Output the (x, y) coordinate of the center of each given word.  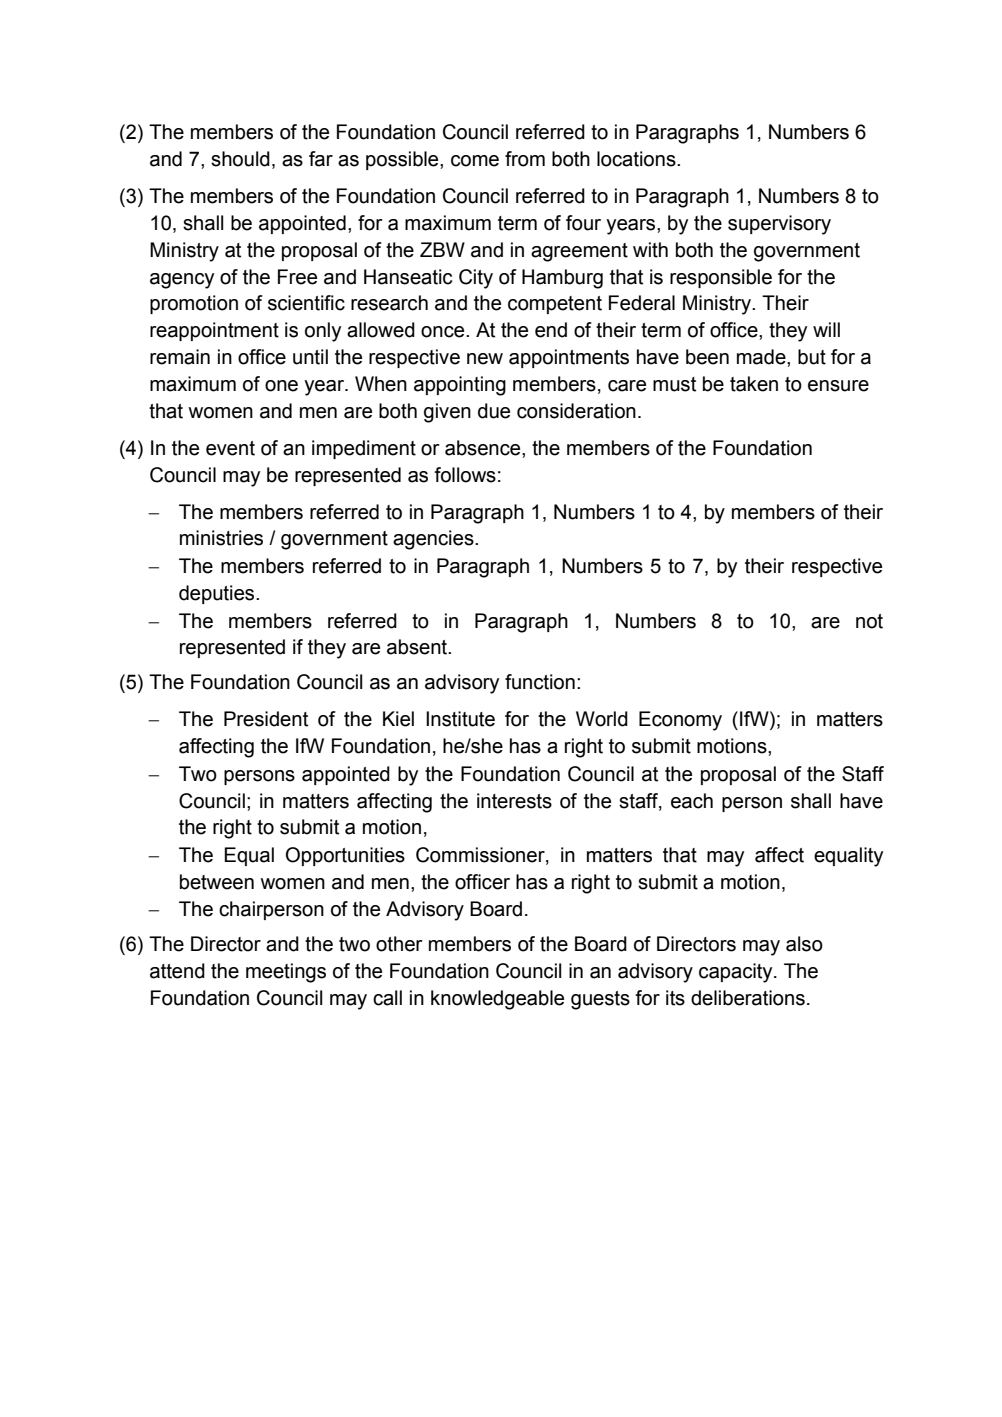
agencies (434, 540)
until (310, 357)
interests (514, 801)
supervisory (779, 225)
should (240, 159)
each (692, 801)
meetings (286, 973)
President (266, 719)
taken (754, 384)
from (525, 159)
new (485, 359)
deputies (218, 594)
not (869, 621)
